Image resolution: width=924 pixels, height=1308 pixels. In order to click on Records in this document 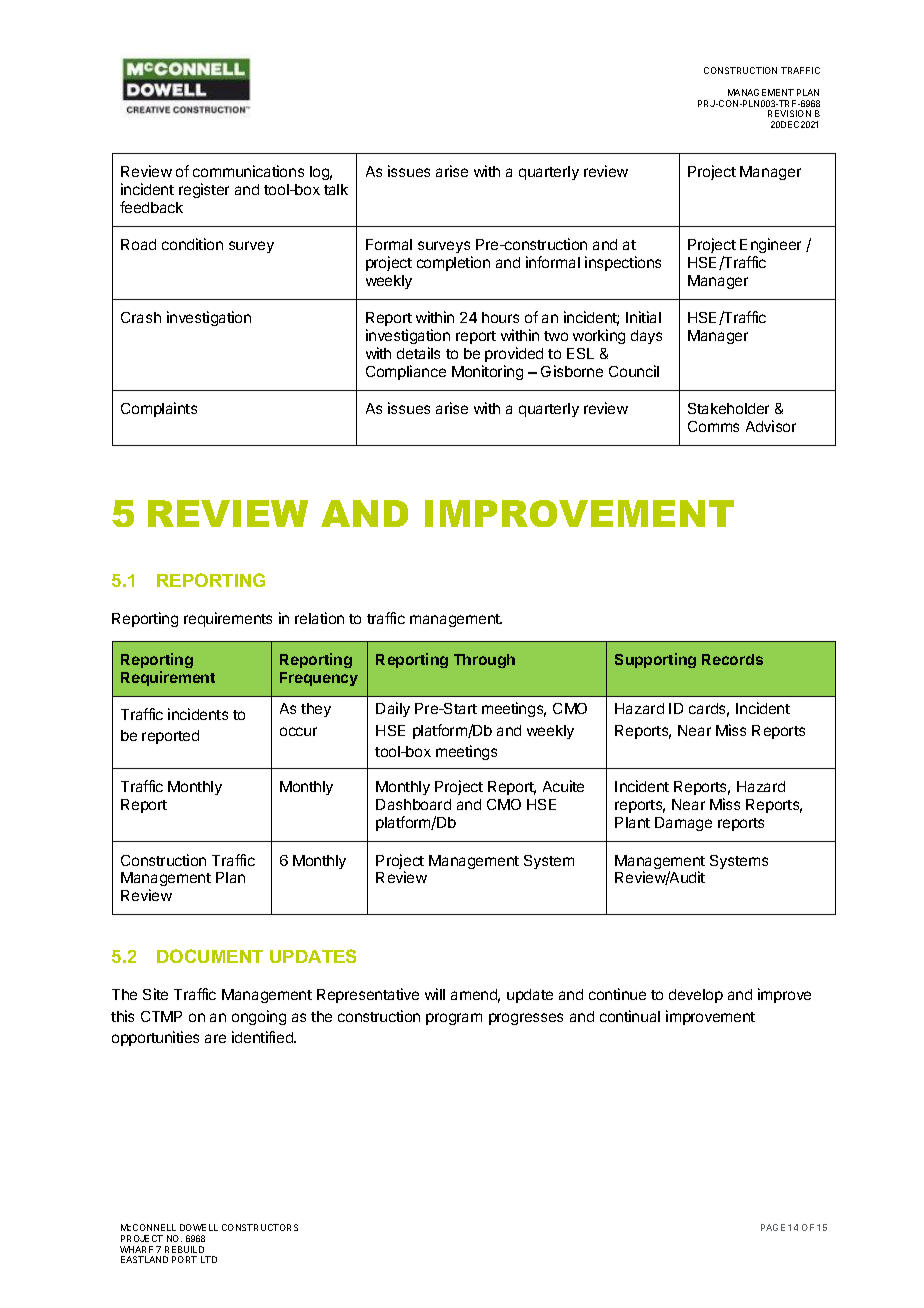, I will do `click(732, 659)`.
